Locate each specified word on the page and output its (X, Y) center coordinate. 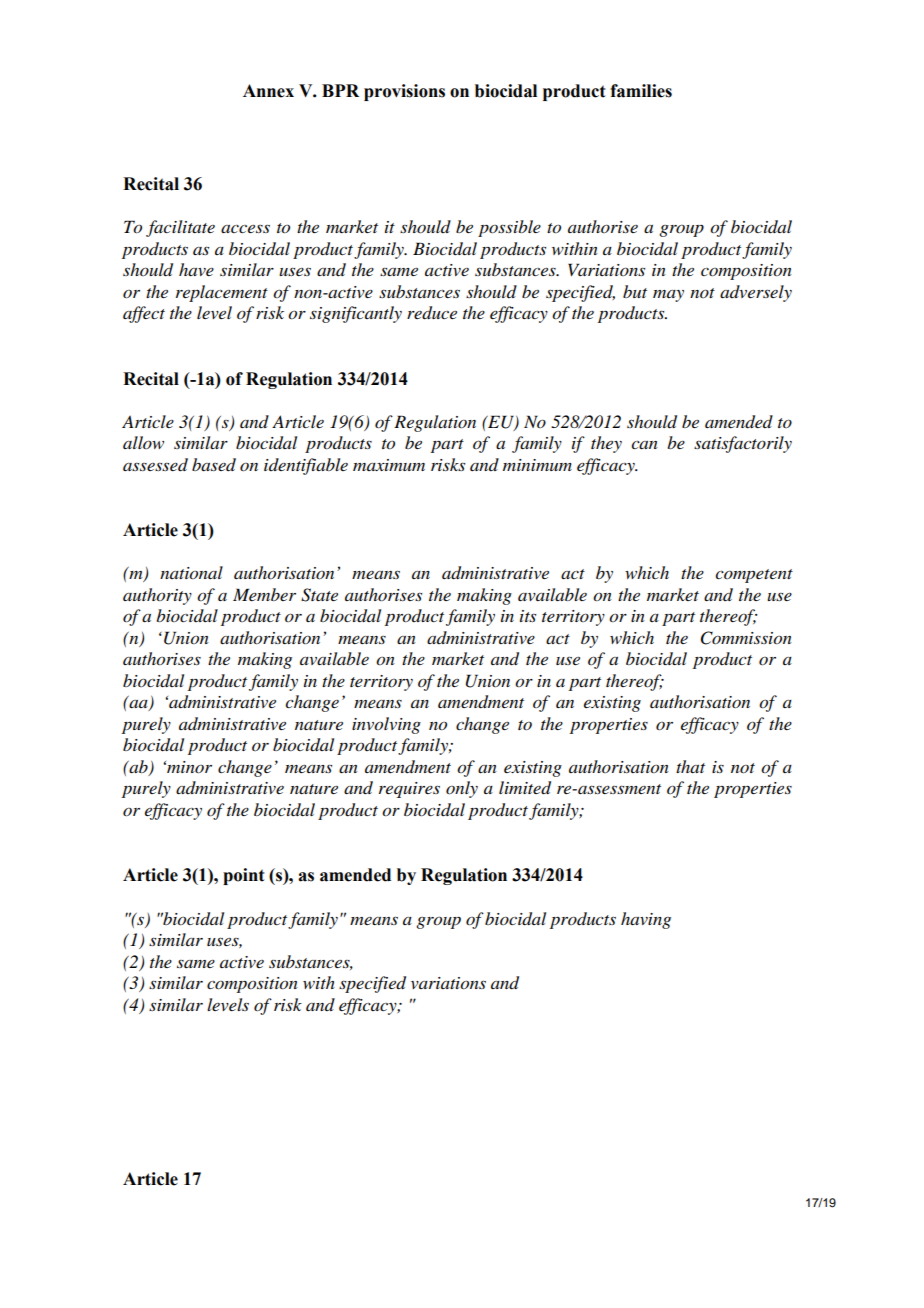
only (462, 789)
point (243, 876)
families (641, 91)
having (646, 920)
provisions (404, 92)
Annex (268, 91)
